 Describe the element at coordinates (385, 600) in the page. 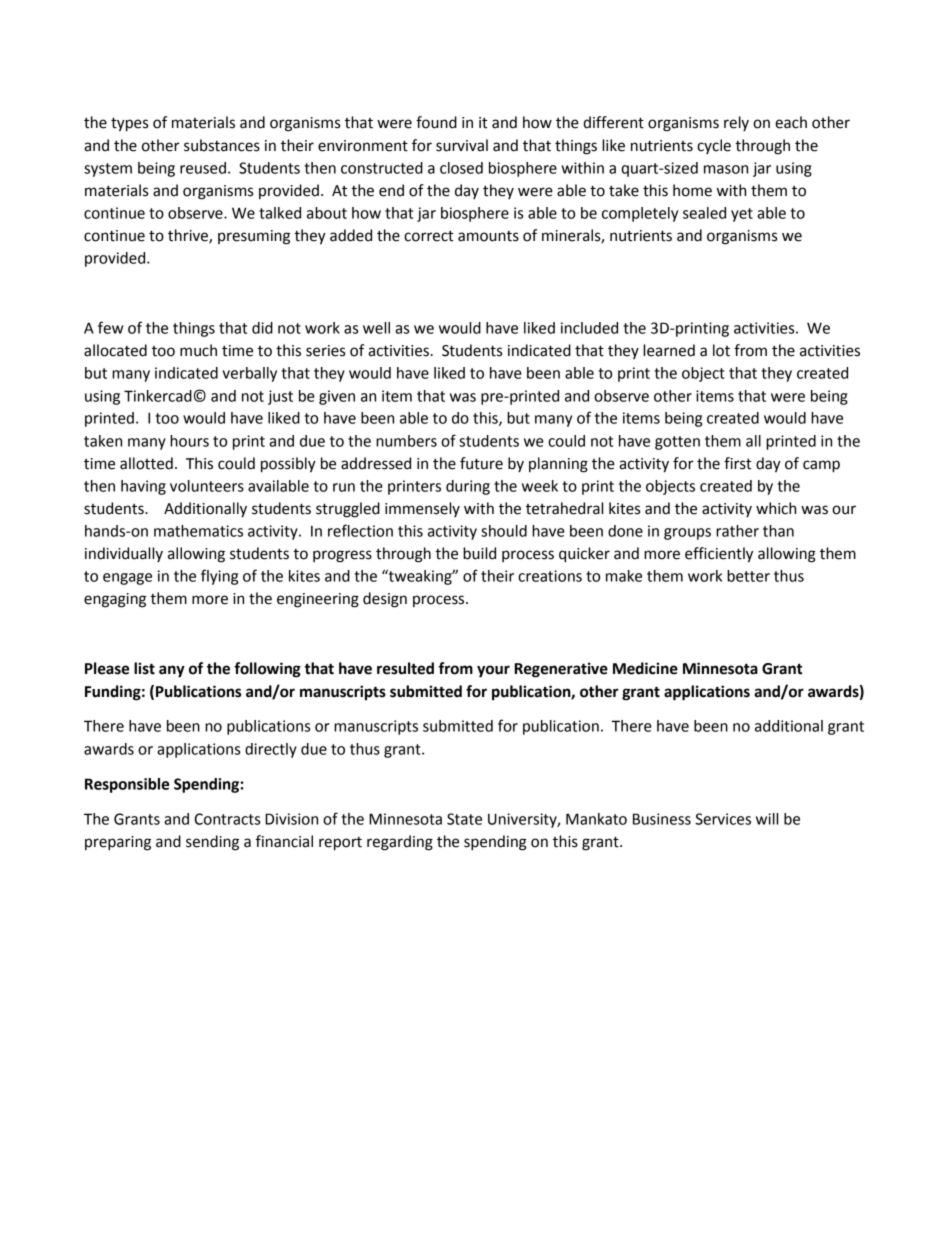

I see `design` at that location.
